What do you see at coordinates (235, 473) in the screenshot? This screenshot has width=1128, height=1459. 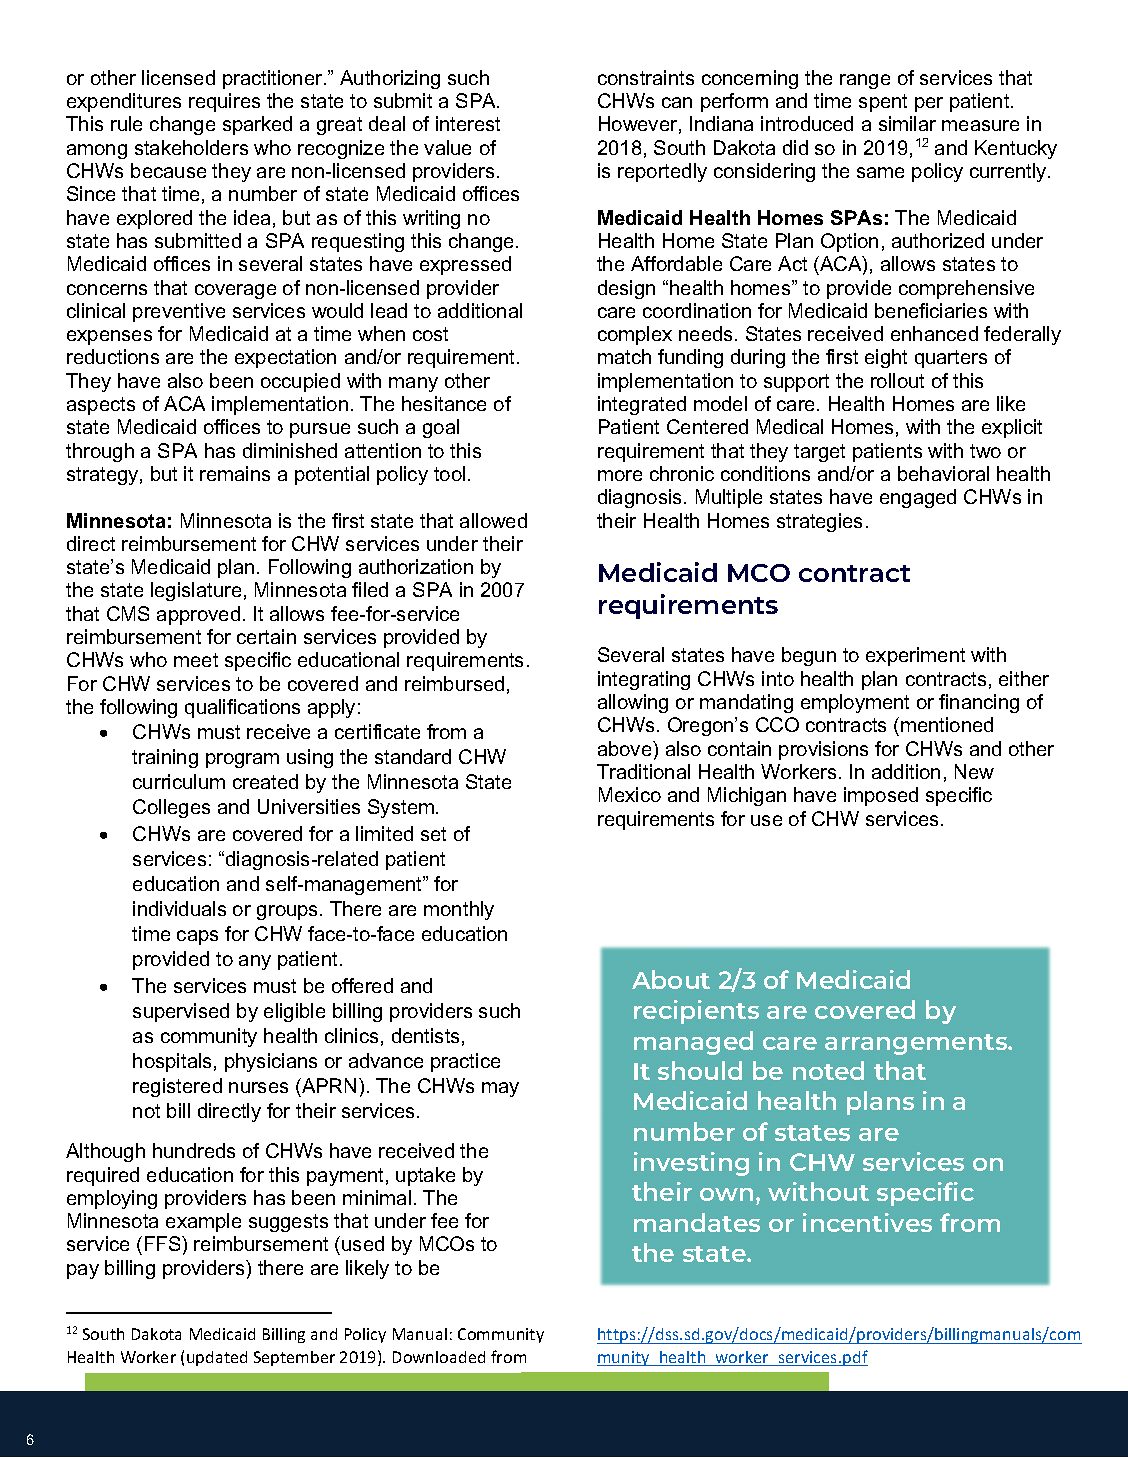 I see `remains` at bounding box center [235, 473].
